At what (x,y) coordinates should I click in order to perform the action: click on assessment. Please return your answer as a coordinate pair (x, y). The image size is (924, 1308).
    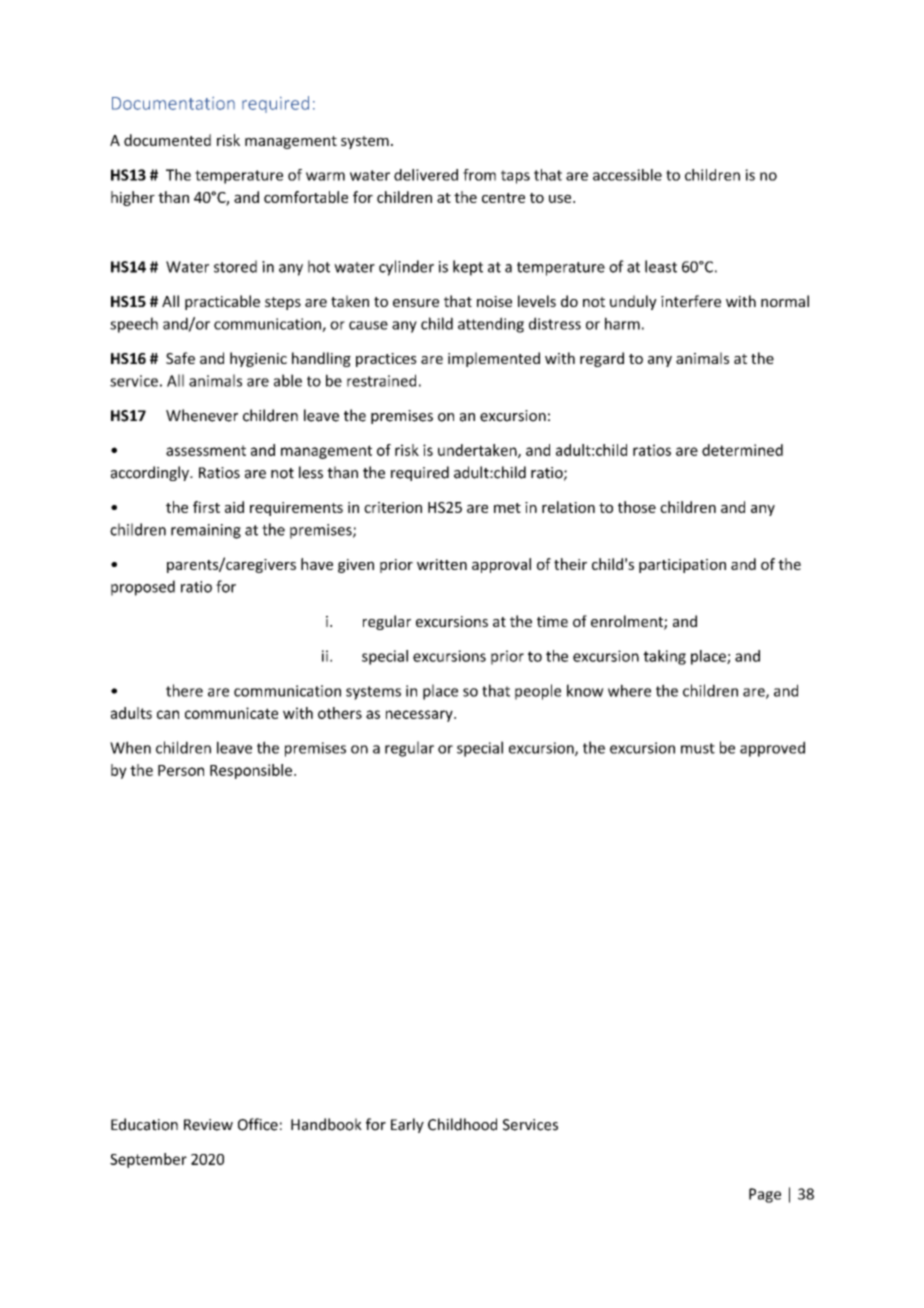
    Looking at the image, I should click on (206, 450).
